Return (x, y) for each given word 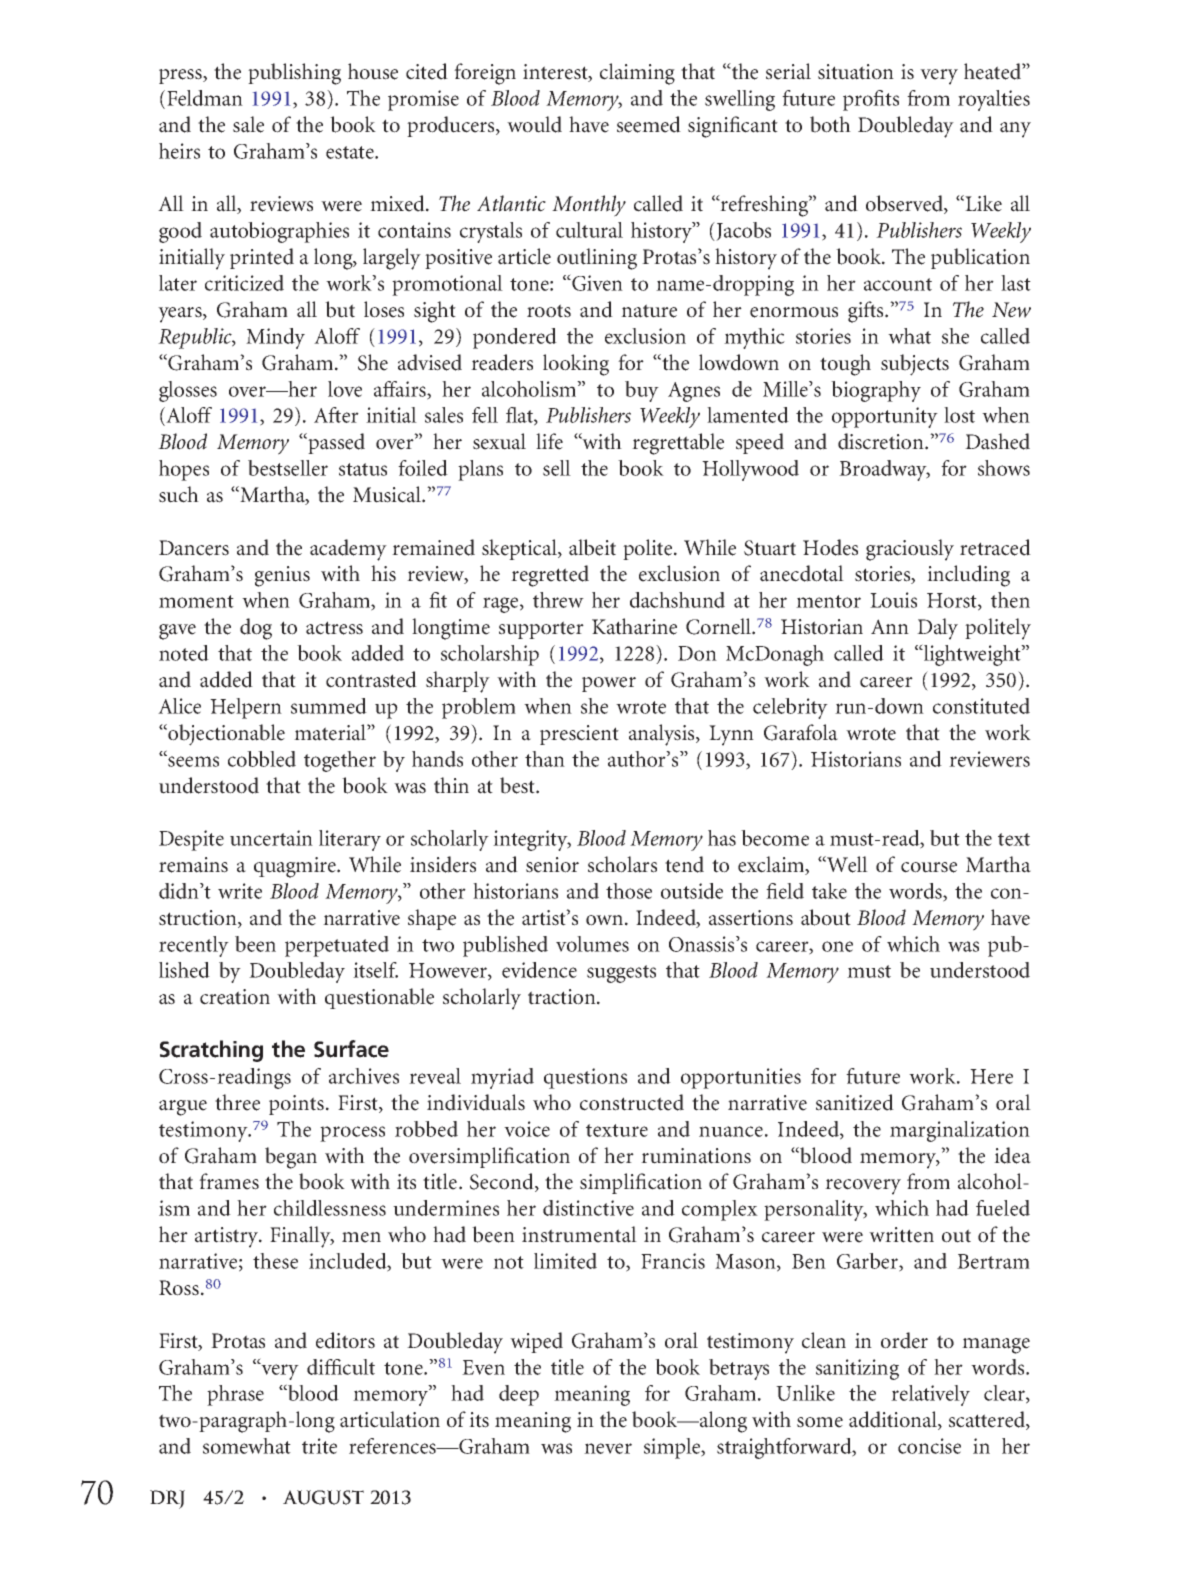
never (608, 1448)
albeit (592, 547)
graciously (910, 550)
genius (282, 576)
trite (319, 1446)
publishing (294, 74)
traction (563, 997)
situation (856, 72)
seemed (649, 124)
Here (991, 1076)
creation (235, 997)
